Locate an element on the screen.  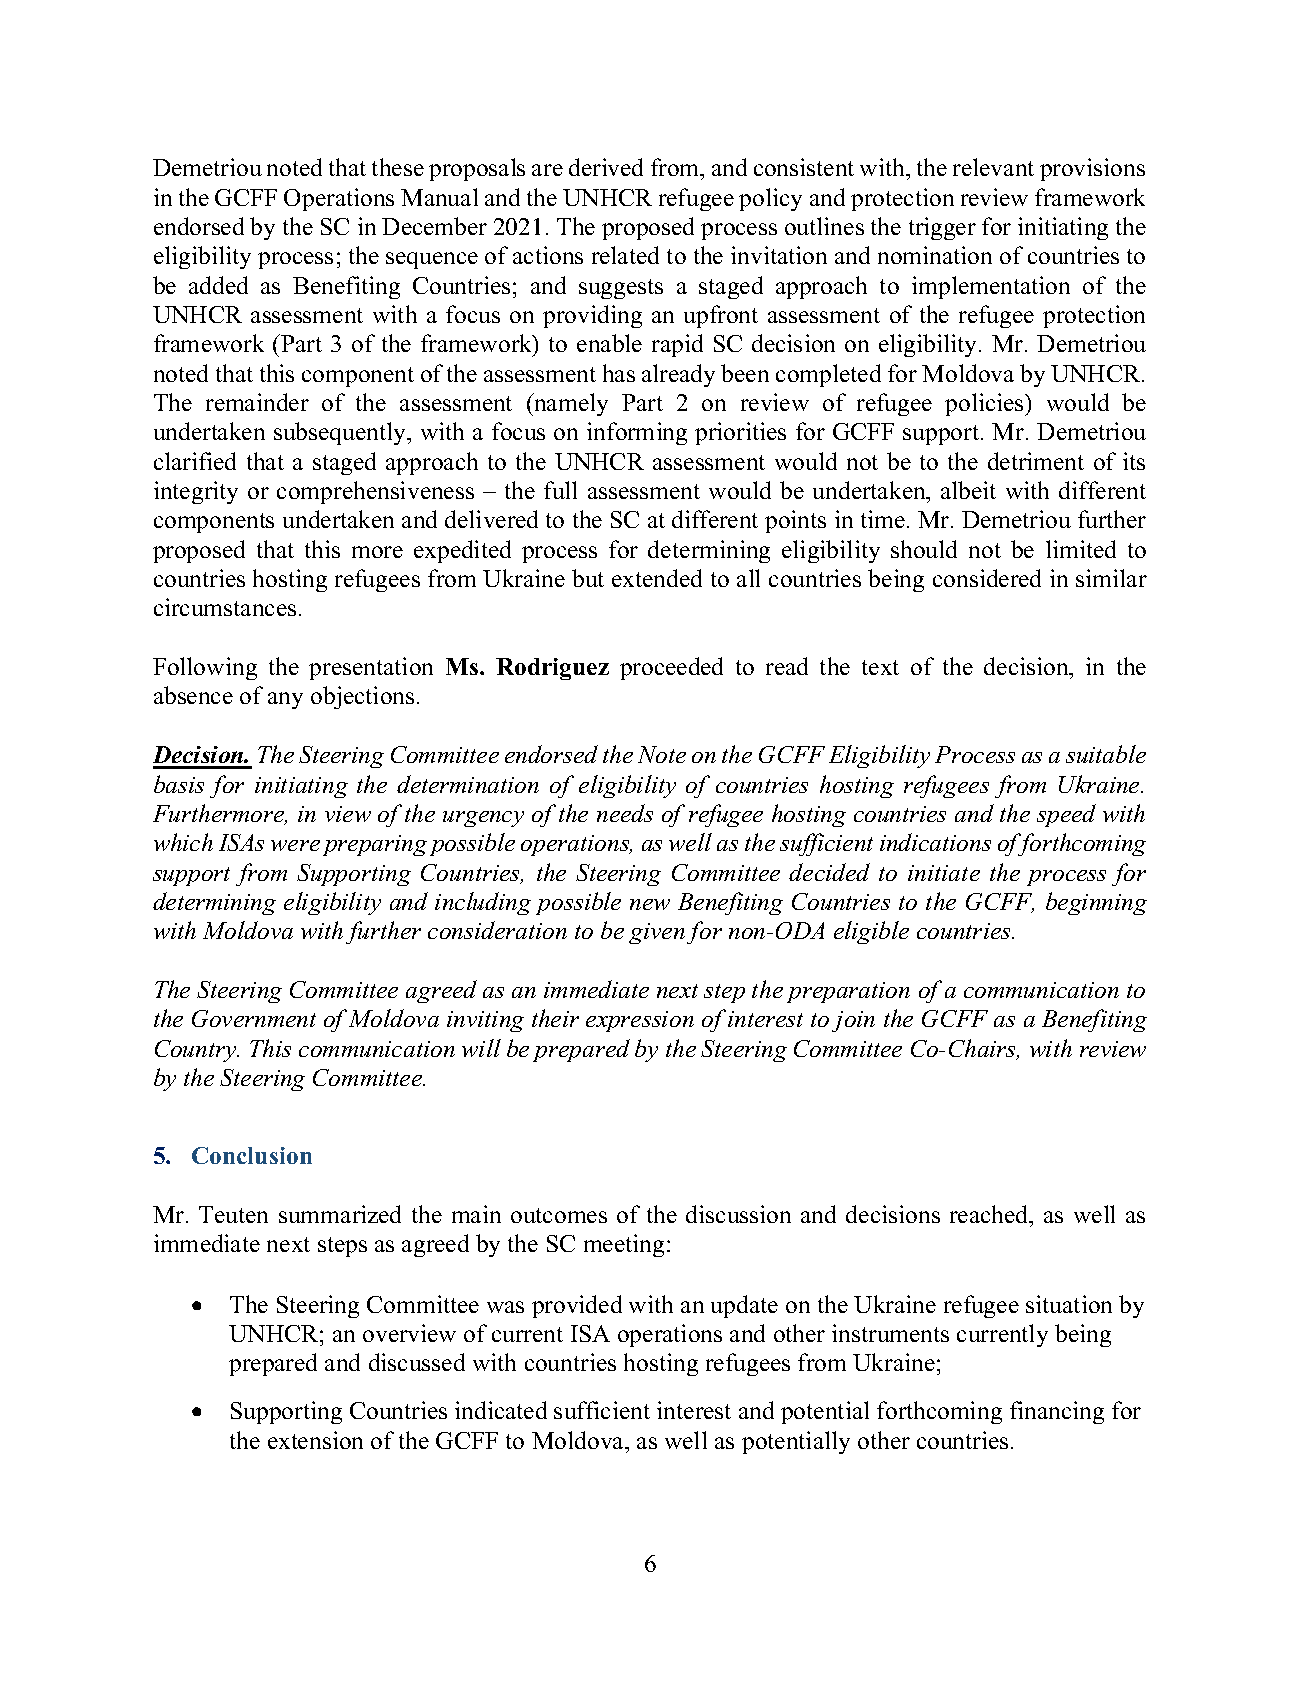
these is located at coordinates (398, 167).
